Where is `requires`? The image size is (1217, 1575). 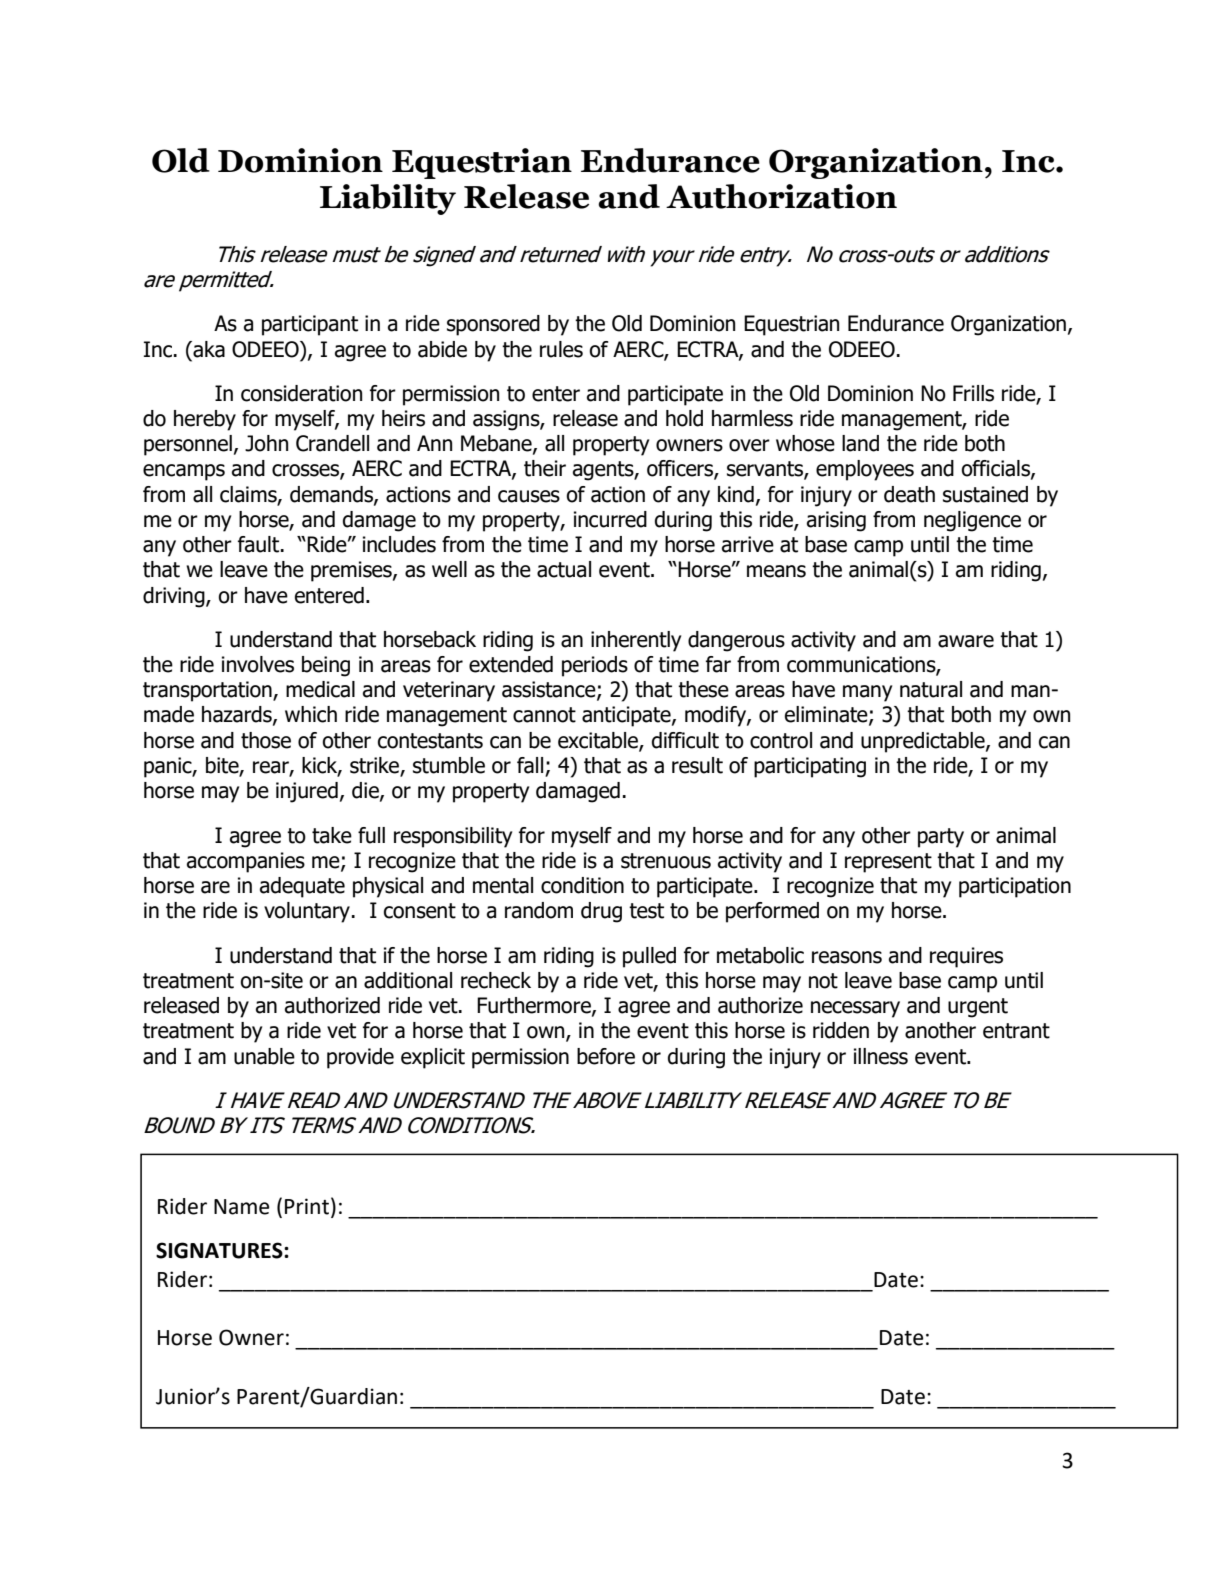 requires is located at coordinates (966, 957).
